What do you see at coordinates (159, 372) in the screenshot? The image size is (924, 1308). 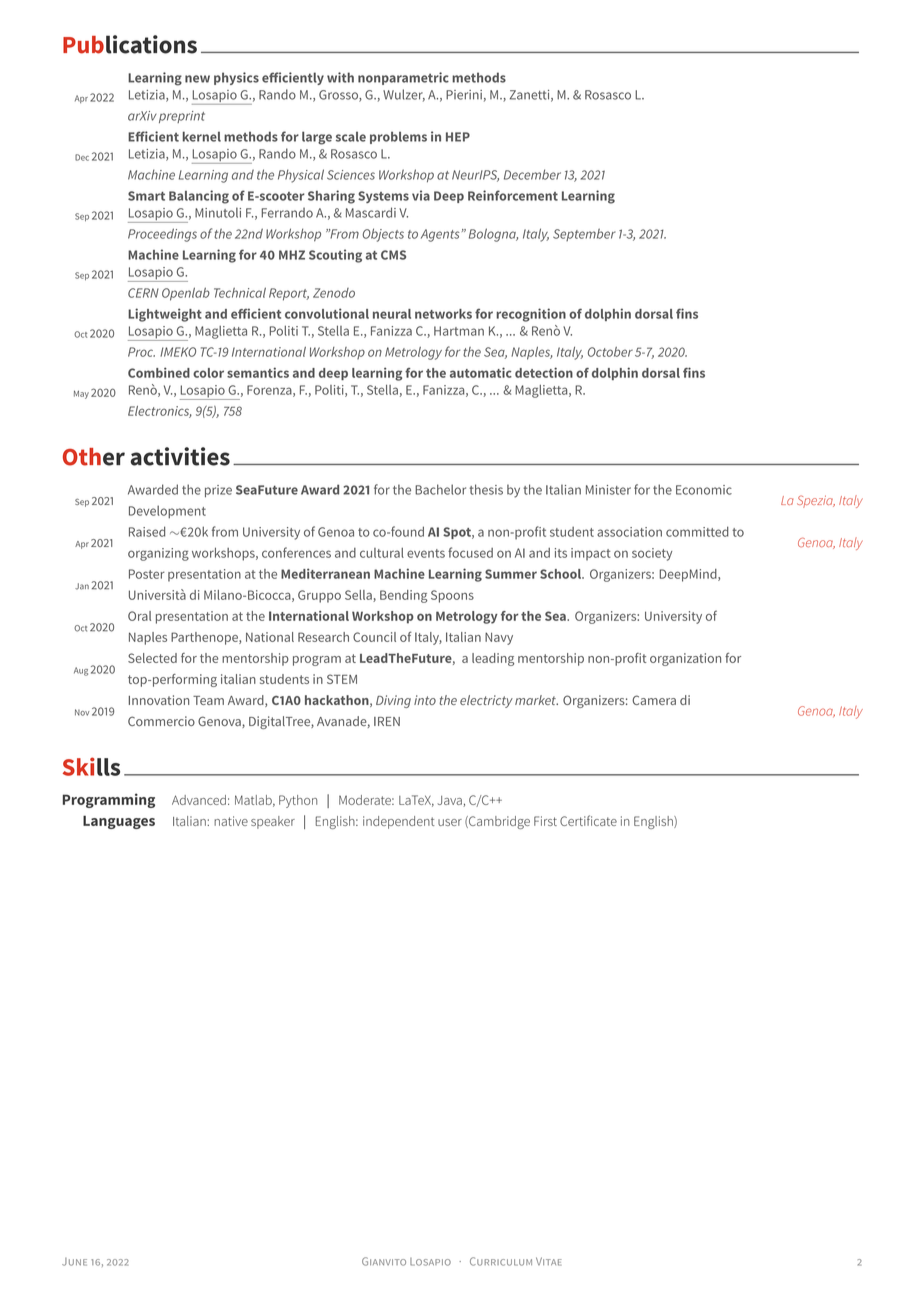 I see `Combined` at bounding box center [159, 372].
